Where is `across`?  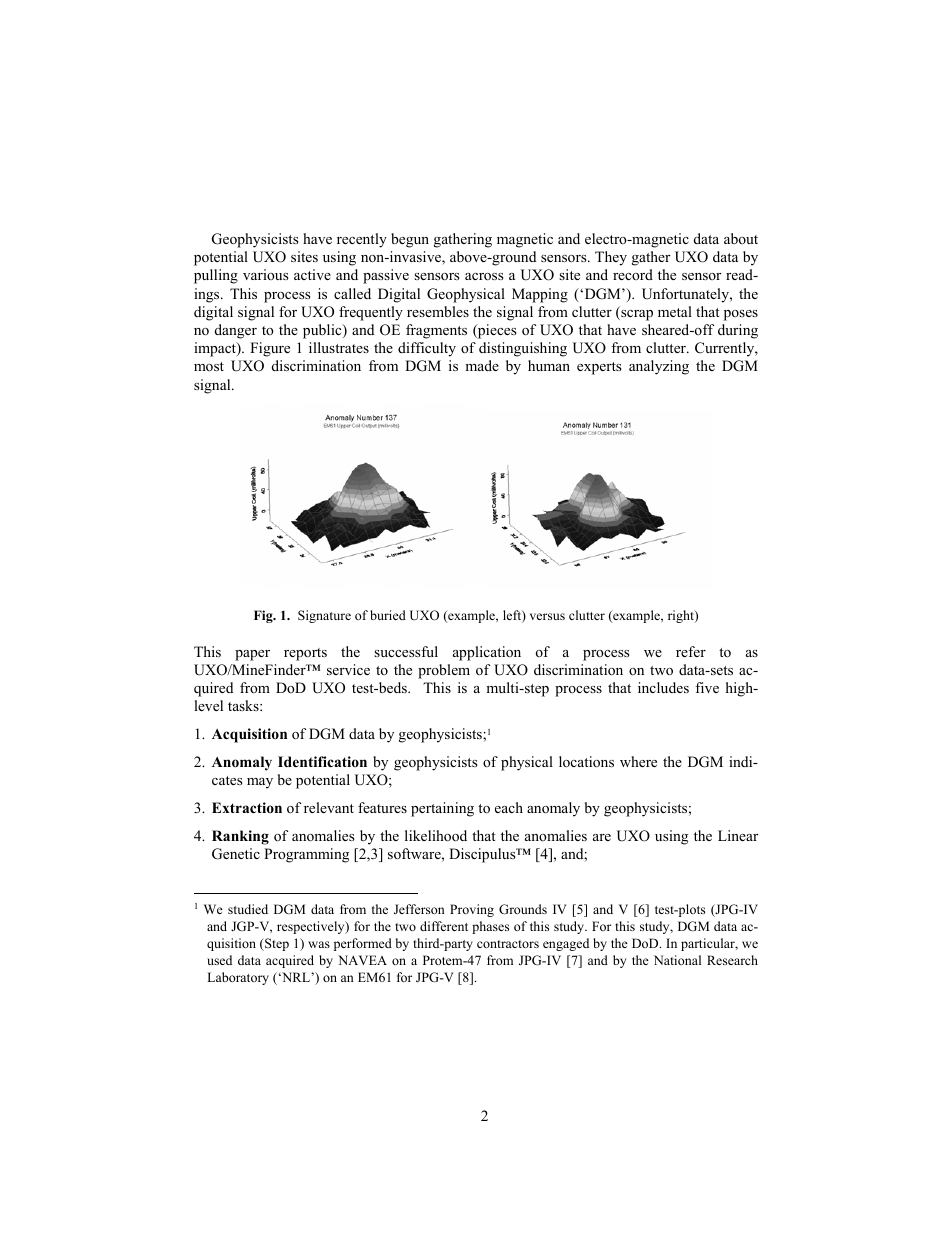 across is located at coordinates (484, 276).
